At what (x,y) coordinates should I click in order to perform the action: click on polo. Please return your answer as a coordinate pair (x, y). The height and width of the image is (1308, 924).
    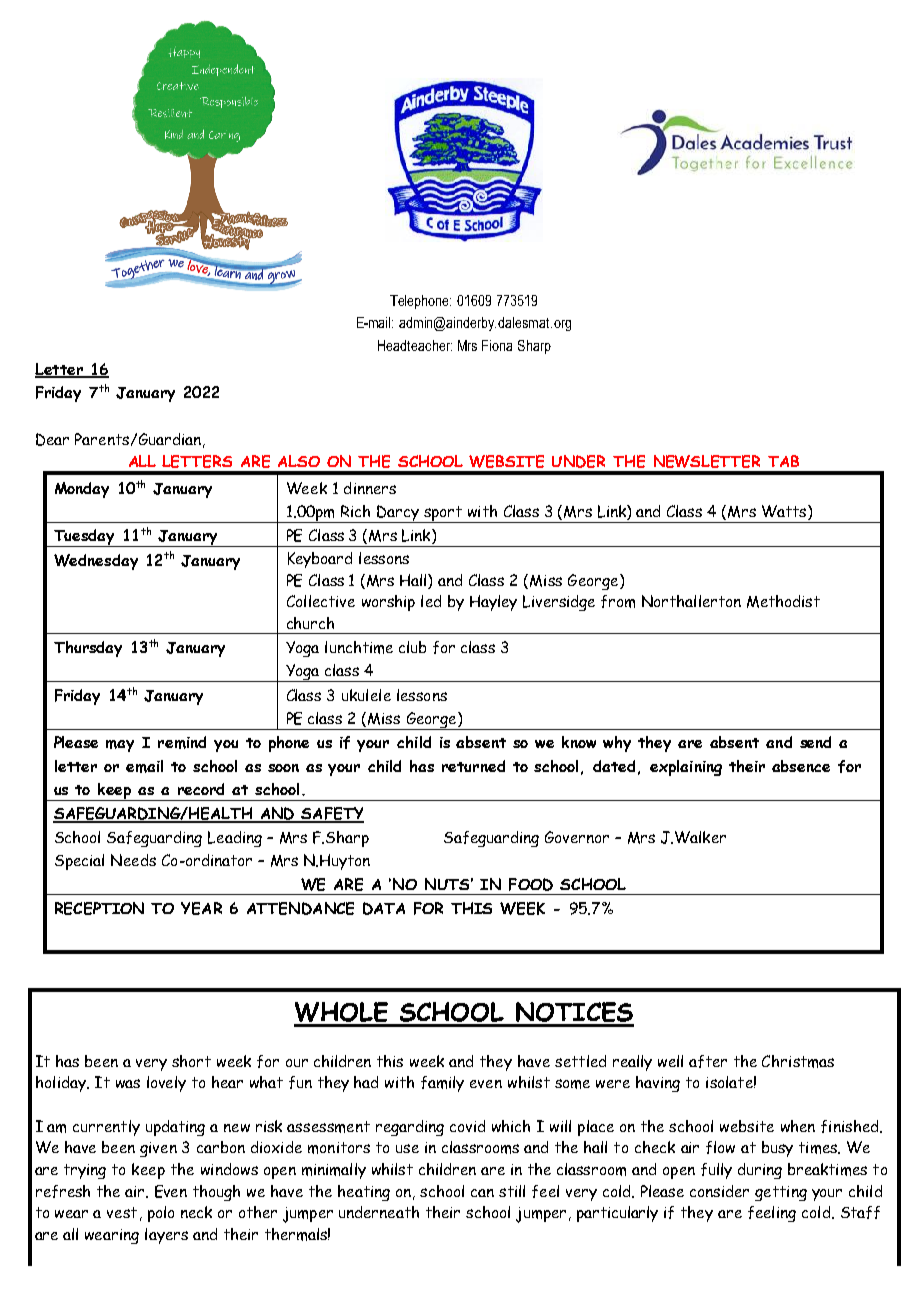
    Looking at the image, I should click on (161, 1214).
